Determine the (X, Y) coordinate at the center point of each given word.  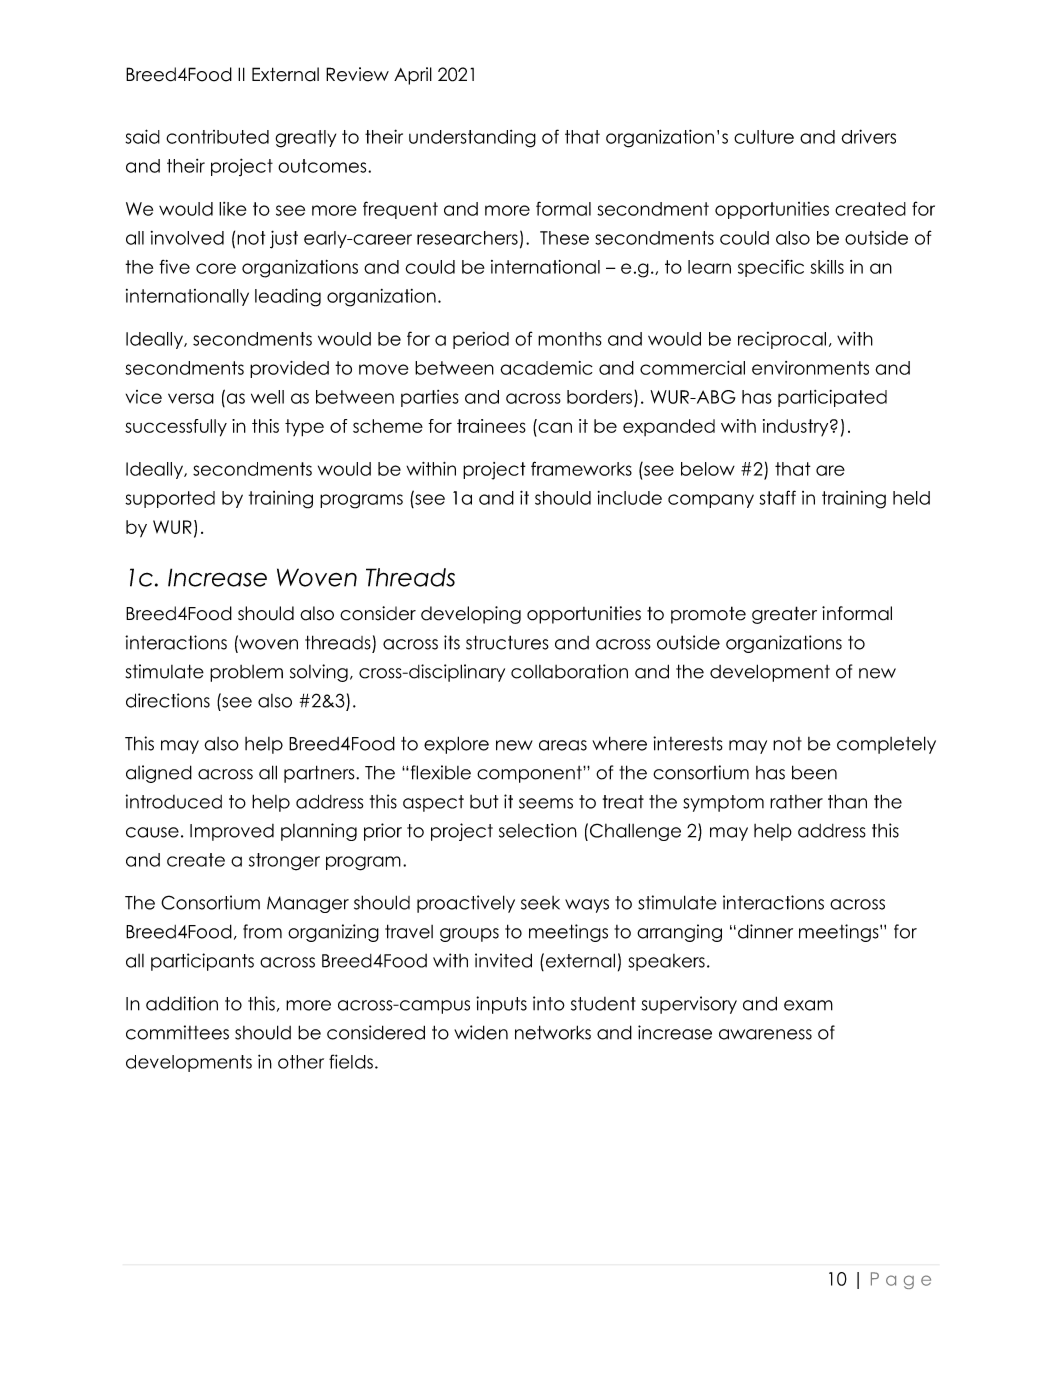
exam (808, 1005)
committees (177, 1032)
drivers (868, 136)
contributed (217, 137)
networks (553, 1032)
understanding (472, 139)
